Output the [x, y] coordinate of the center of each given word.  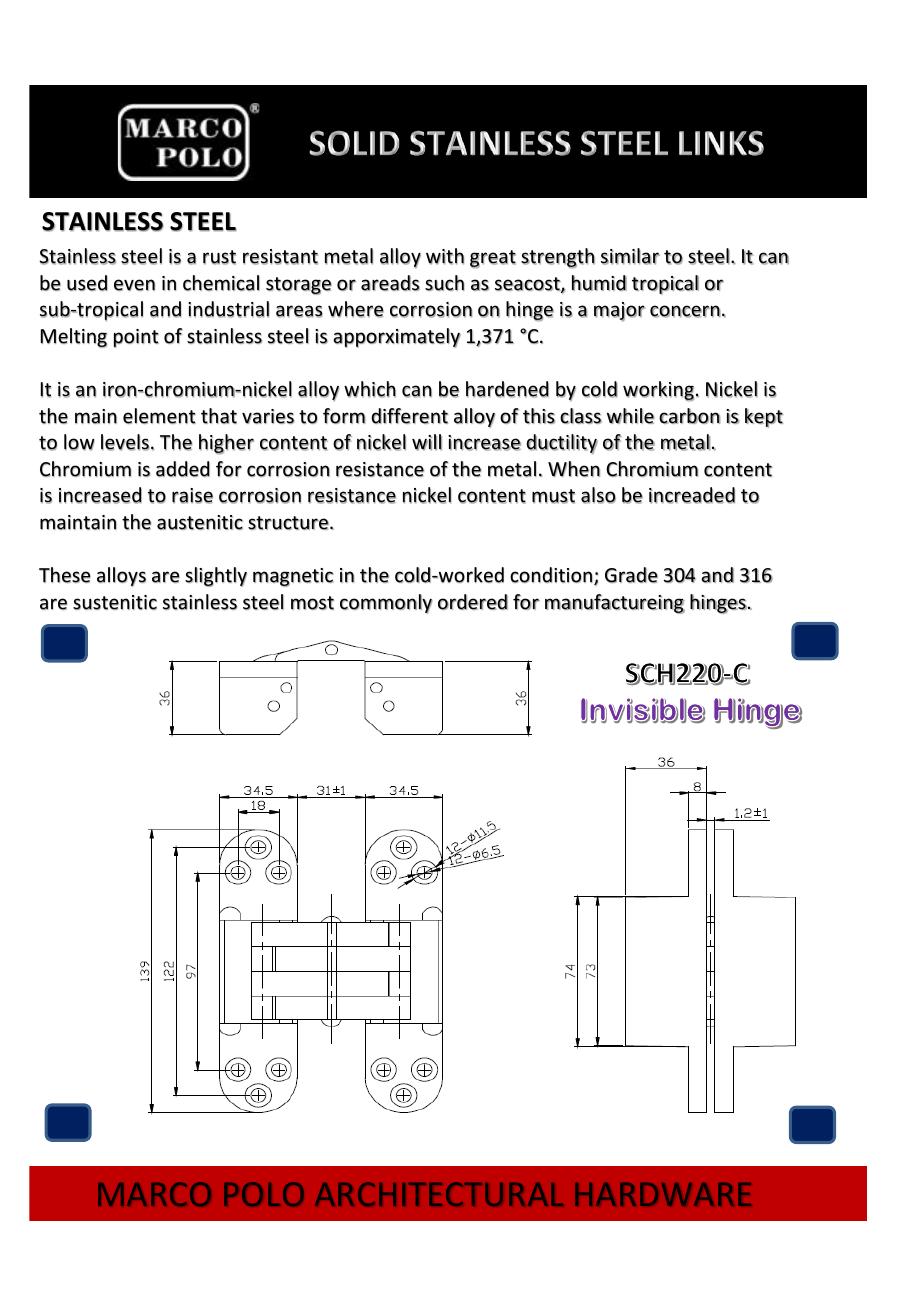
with [445, 256]
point [136, 338]
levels [125, 442]
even [134, 285]
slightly [216, 577]
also [598, 495]
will [427, 442]
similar [630, 256]
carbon [689, 416]
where [356, 309]
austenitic [200, 522]
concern [685, 311]
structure [288, 523]
